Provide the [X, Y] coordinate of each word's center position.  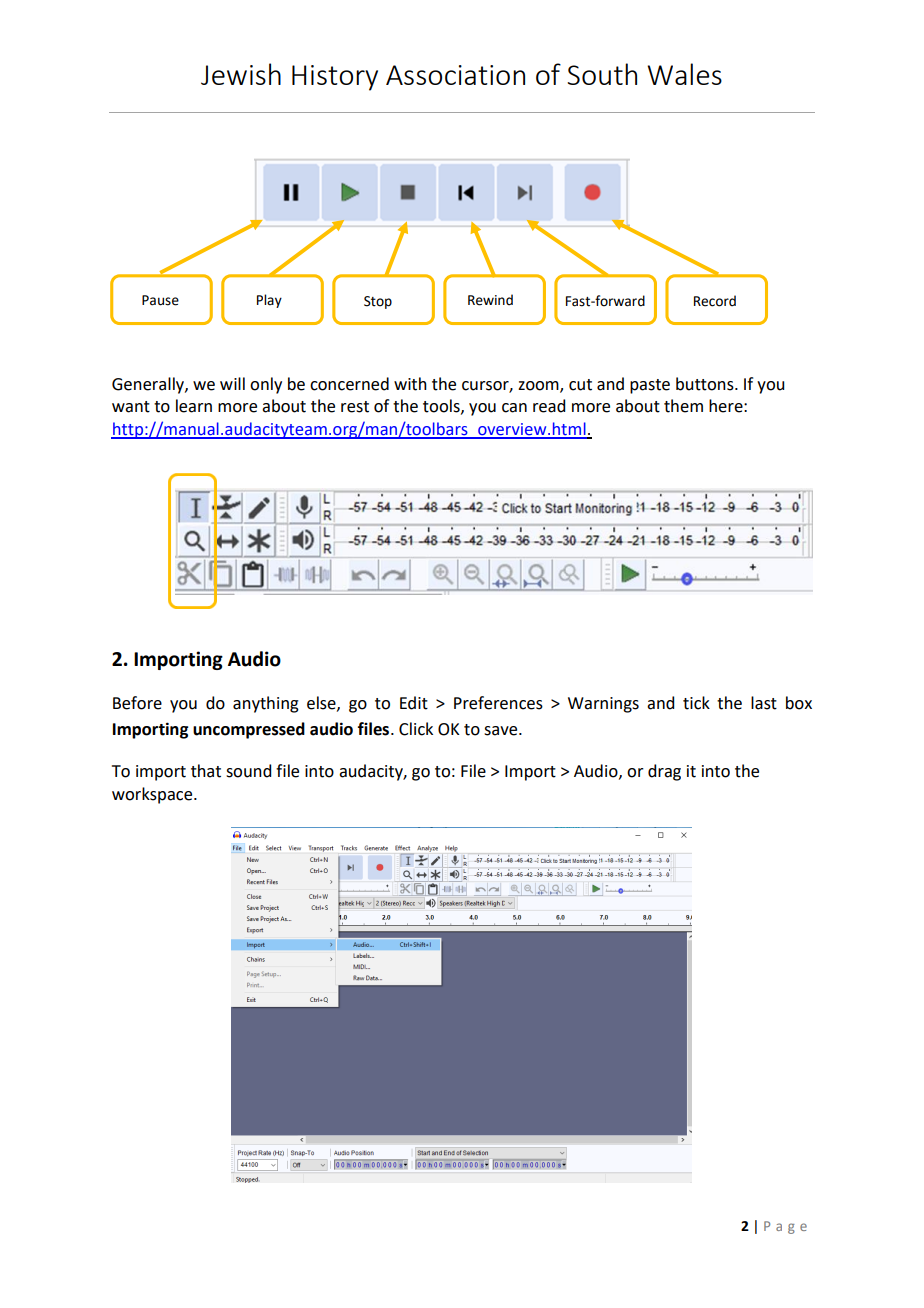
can [514, 408]
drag [664, 772]
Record [715, 301]
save [502, 731]
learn [194, 406]
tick [696, 703]
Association [455, 75]
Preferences [498, 703]
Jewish [241, 74]
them [683, 406]
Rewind [490, 300]
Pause [160, 300]
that [206, 771]
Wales [684, 74]
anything [266, 704]
